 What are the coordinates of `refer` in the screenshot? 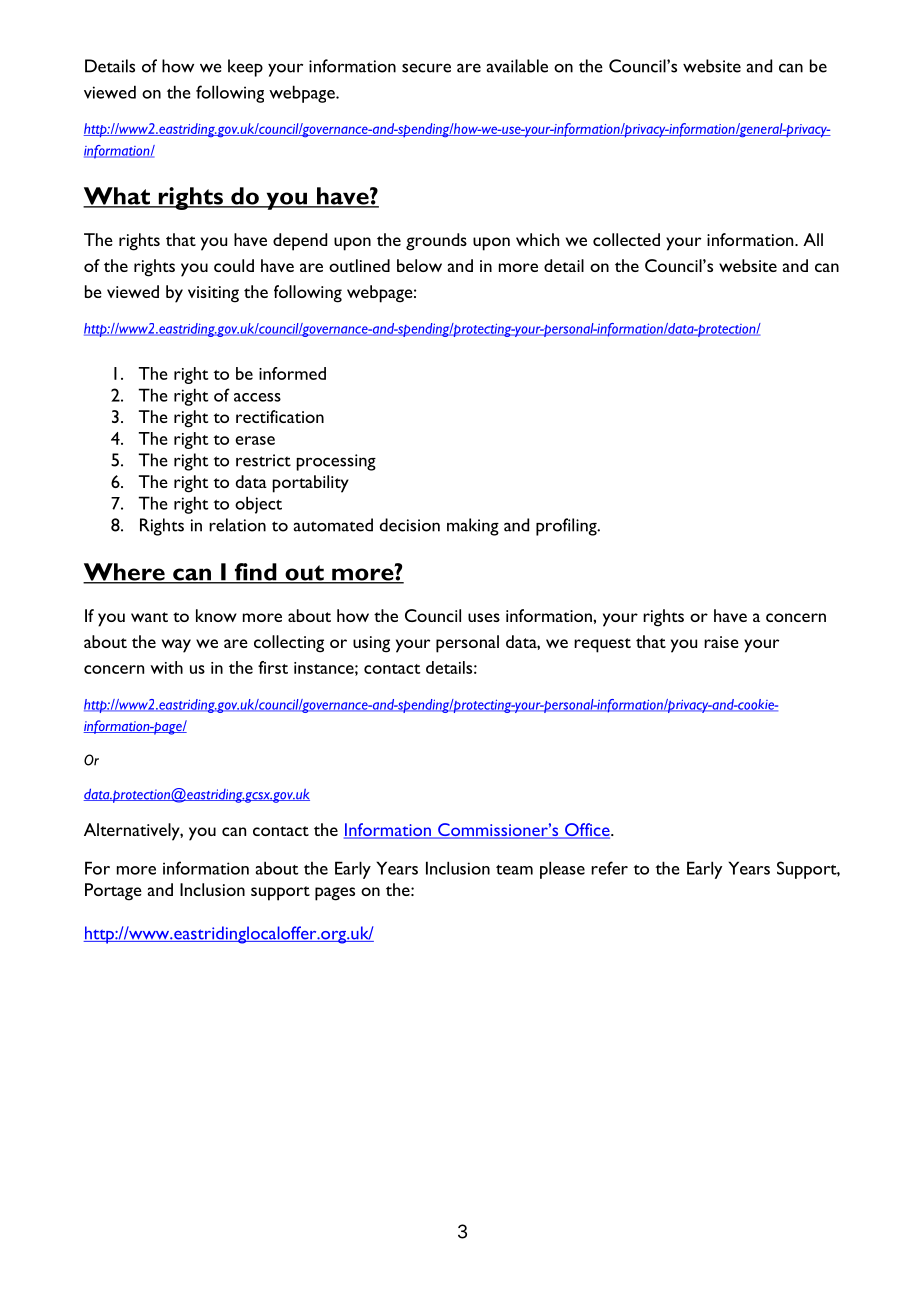 It's located at (609, 868).
